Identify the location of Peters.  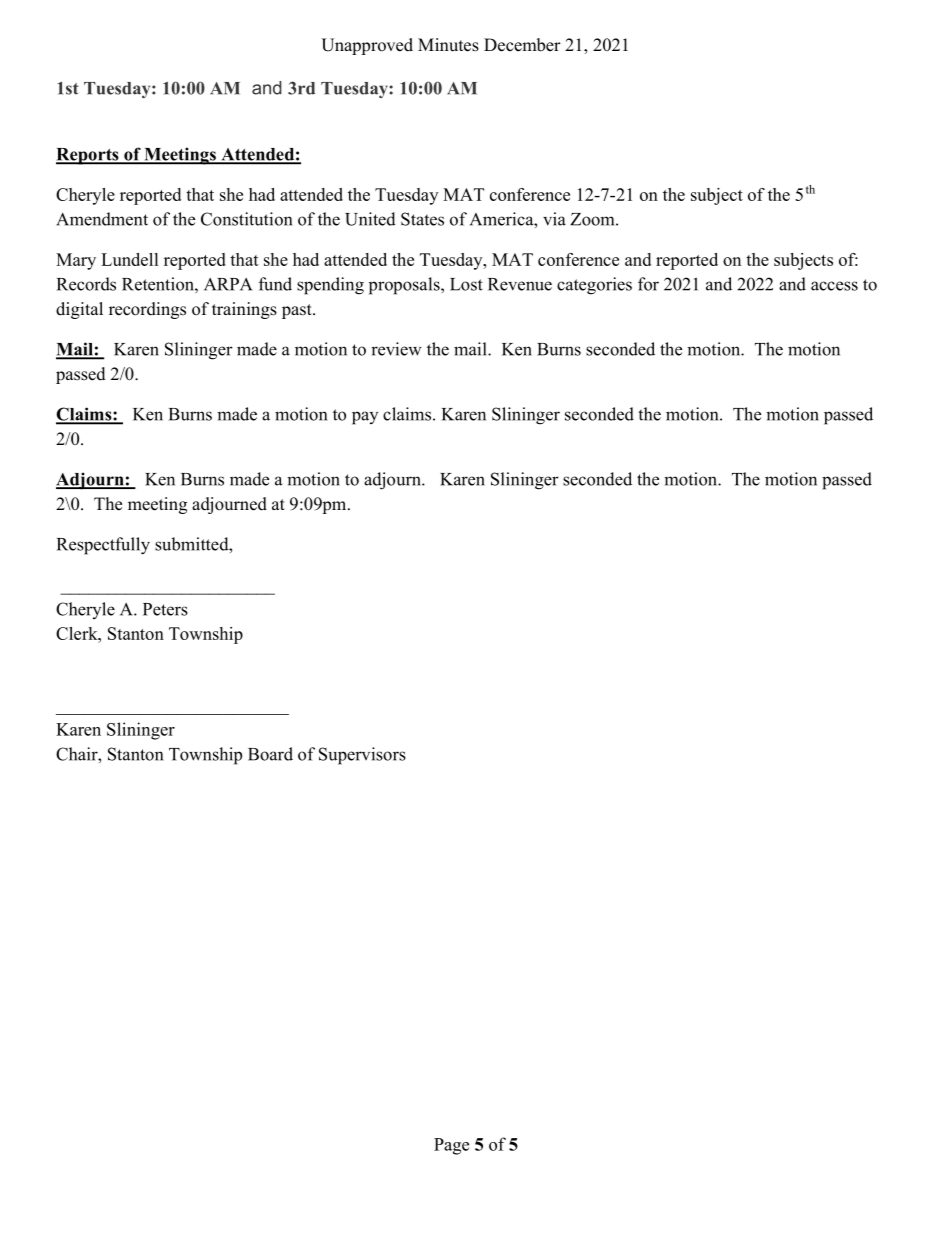
(165, 609).
